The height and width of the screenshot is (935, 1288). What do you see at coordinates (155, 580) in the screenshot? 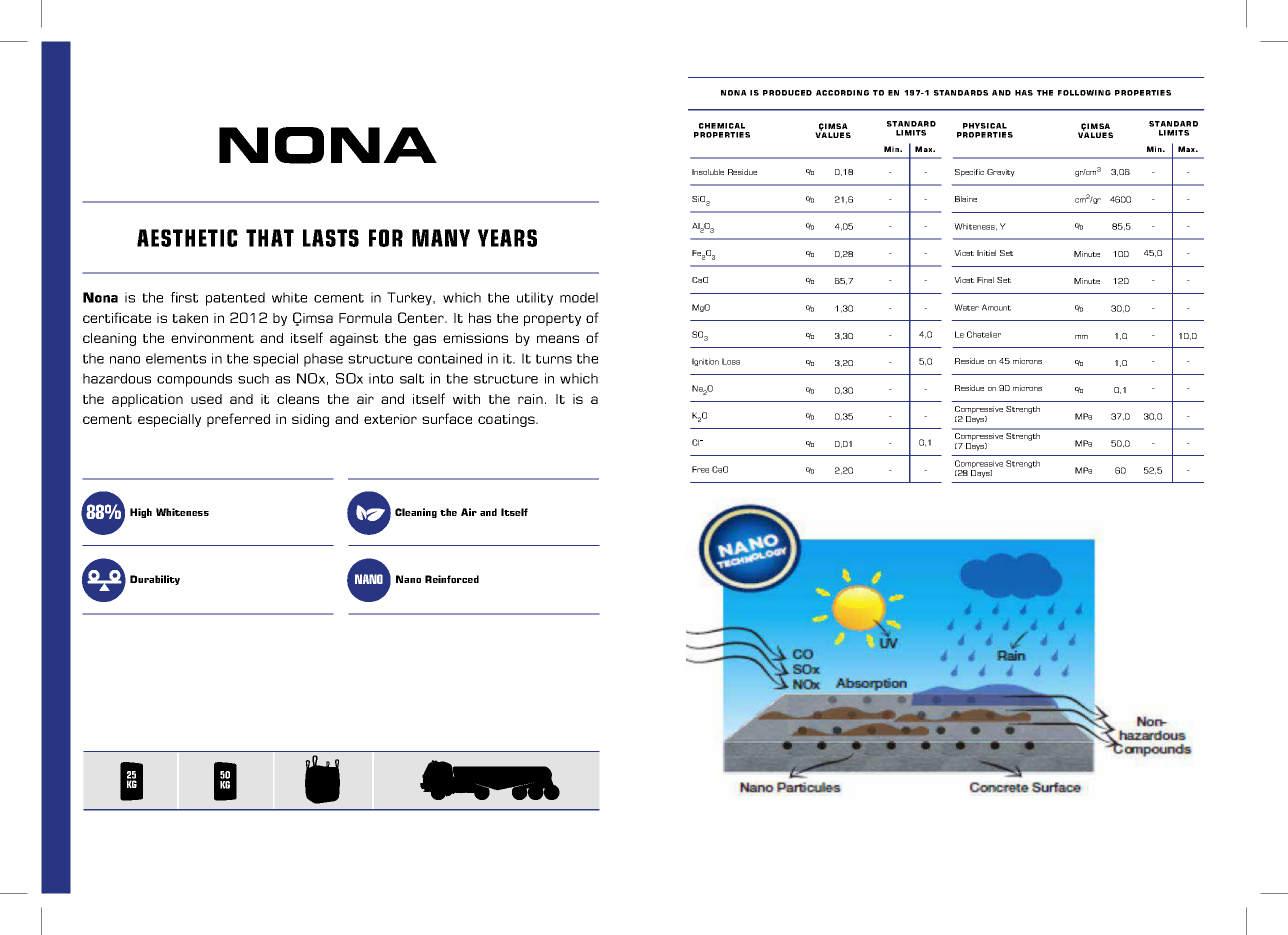
I see `Durability` at bounding box center [155, 580].
